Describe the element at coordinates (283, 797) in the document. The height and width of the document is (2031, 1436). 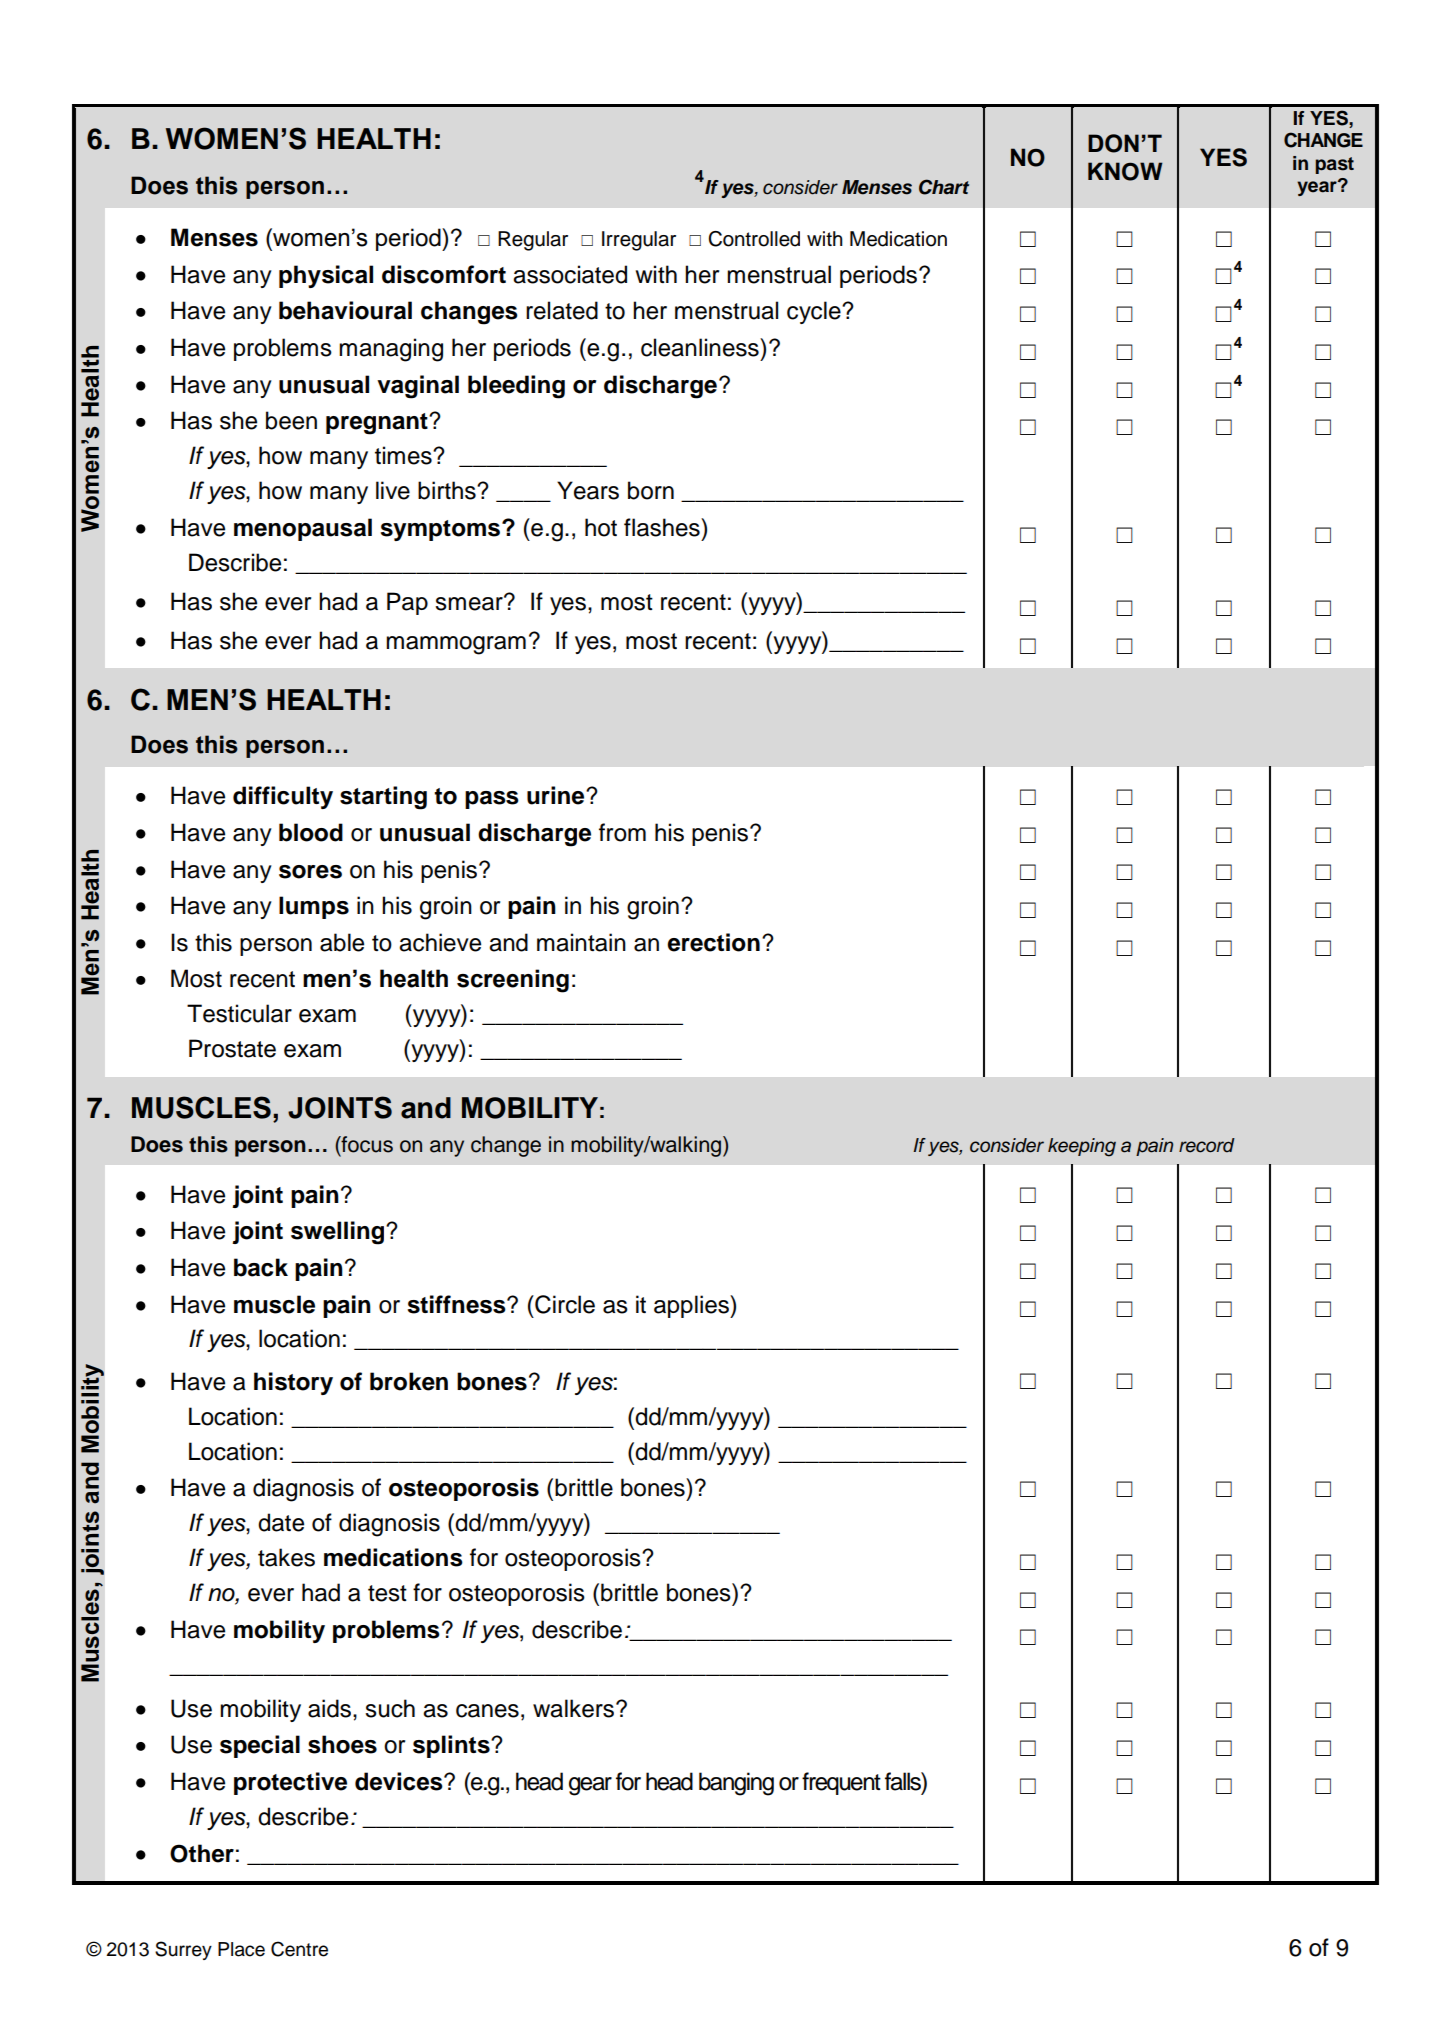
I see `difficulty` at that location.
